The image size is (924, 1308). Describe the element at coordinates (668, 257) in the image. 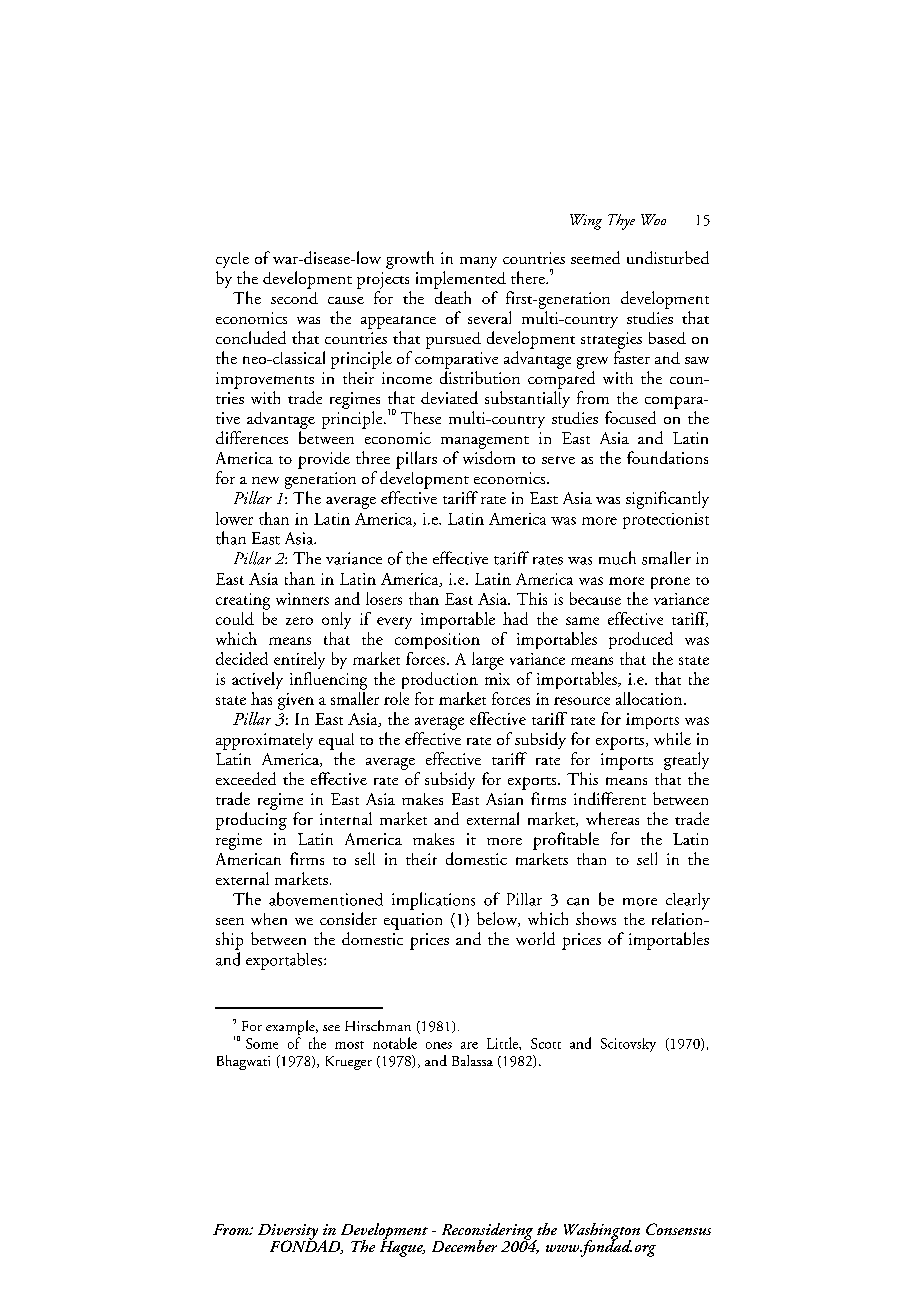

I see `undisturbed` at that location.
